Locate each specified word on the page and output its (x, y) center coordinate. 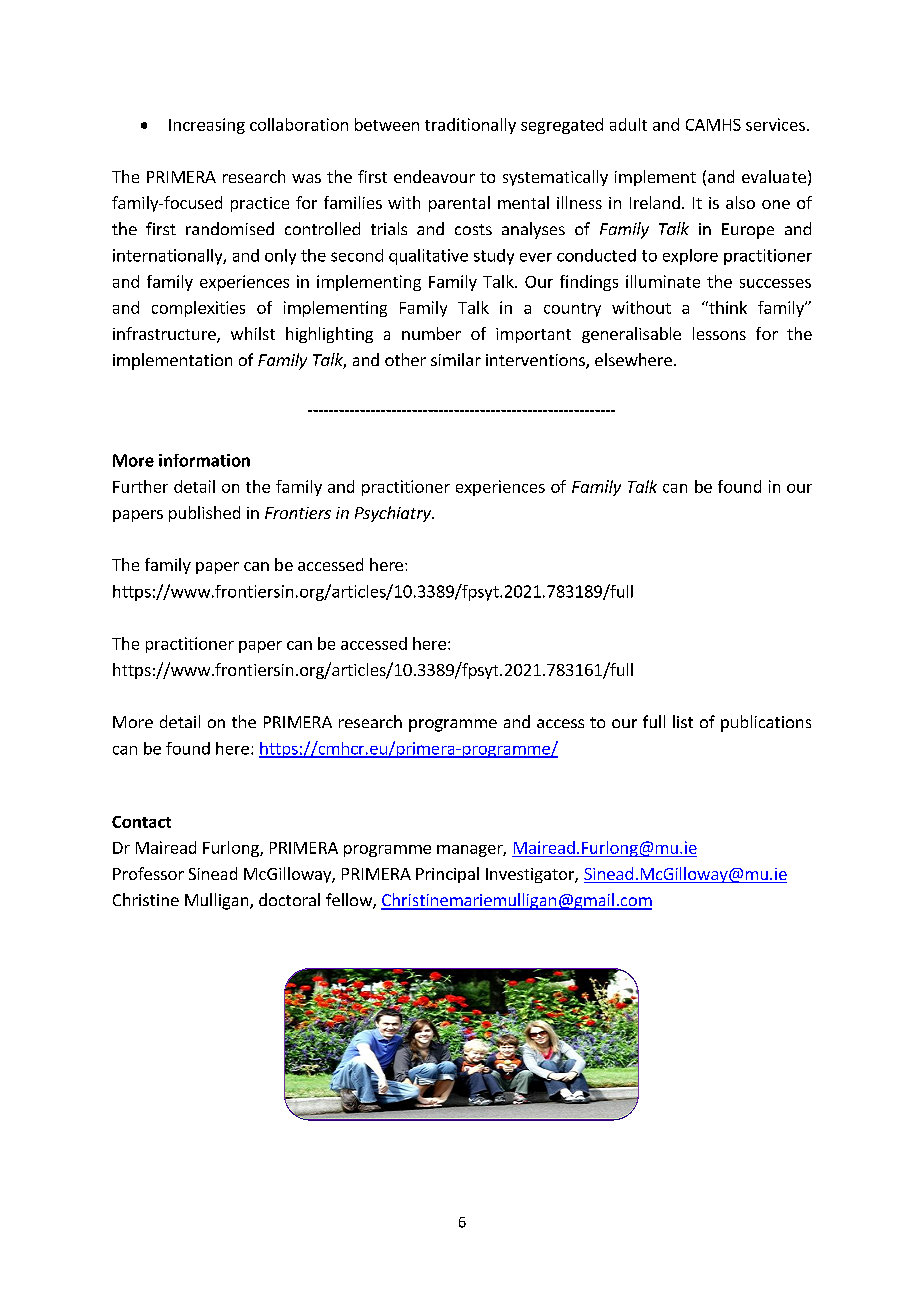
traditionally (470, 126)
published (204, 514)
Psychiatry (394, 514)
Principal (447, 875)
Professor (148, 873)
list (683, 721)
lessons (719, 333)
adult (628, 124)
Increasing (207, 126)
